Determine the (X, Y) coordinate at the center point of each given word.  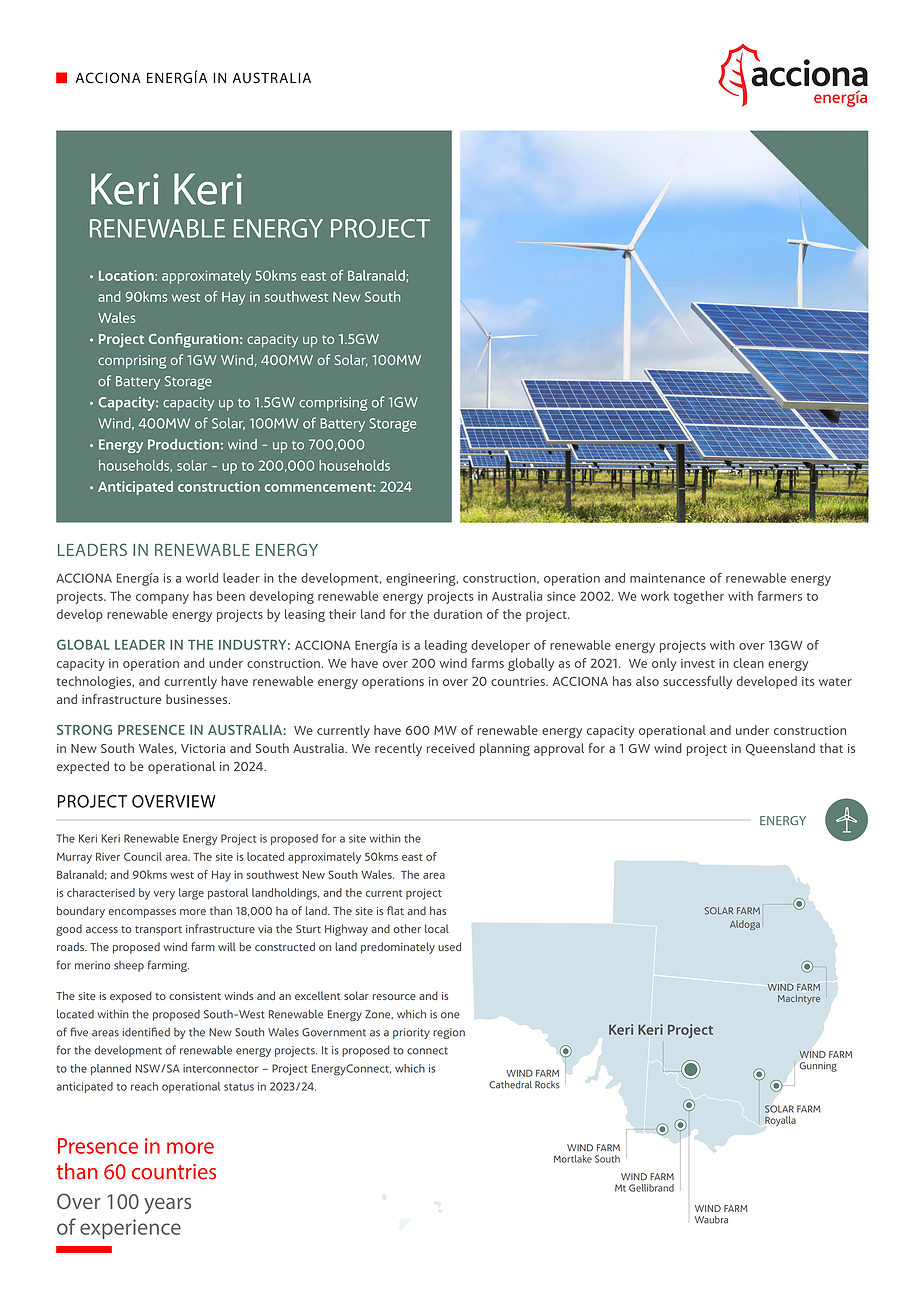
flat (395, 910)
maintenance (667, 578)
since (561, 596)
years (167, 1206)
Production (183, 444)
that (831, 748)
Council (143, 856)
